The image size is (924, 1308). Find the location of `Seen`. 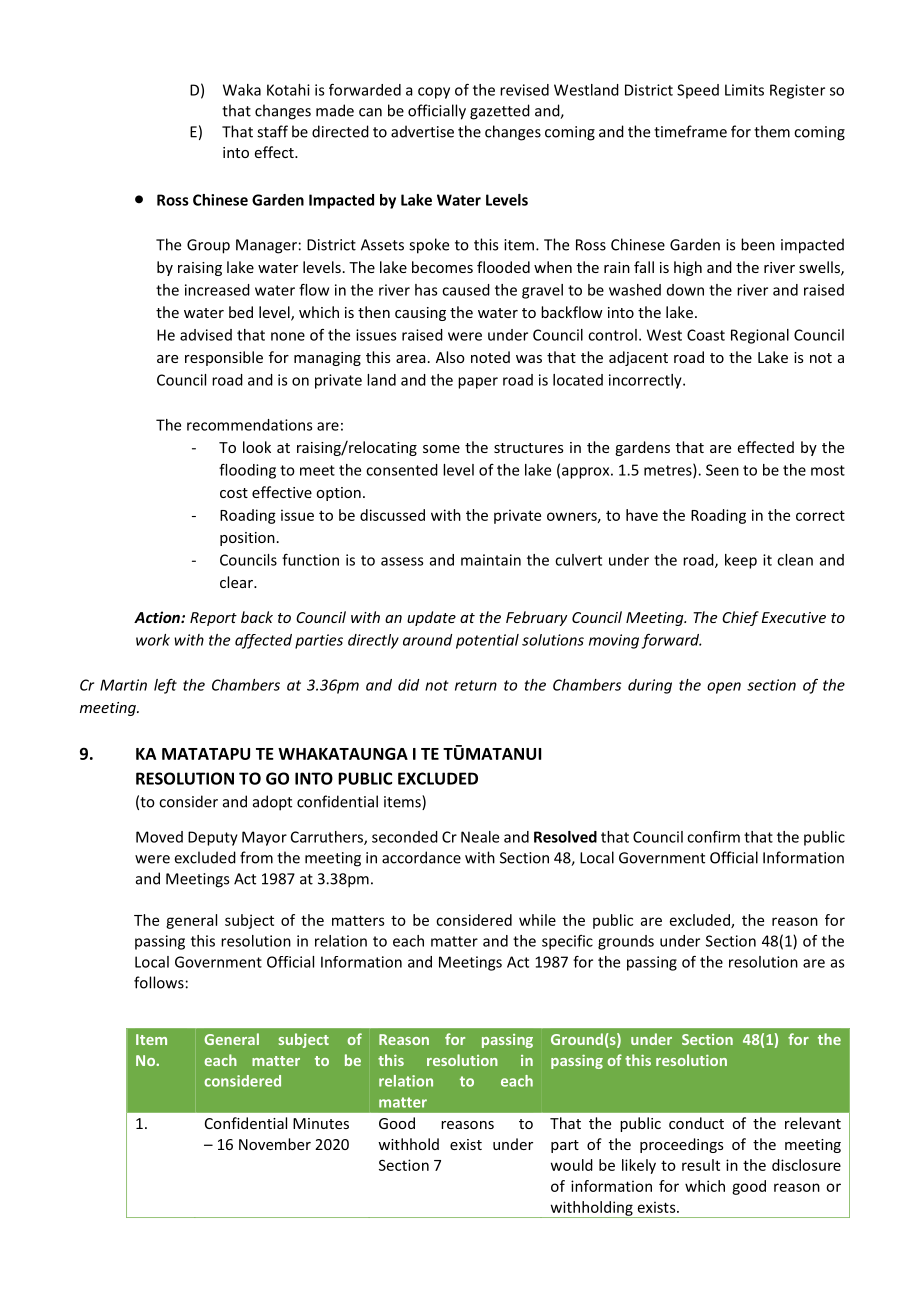

Seen is located at coordinates (722, 470).
